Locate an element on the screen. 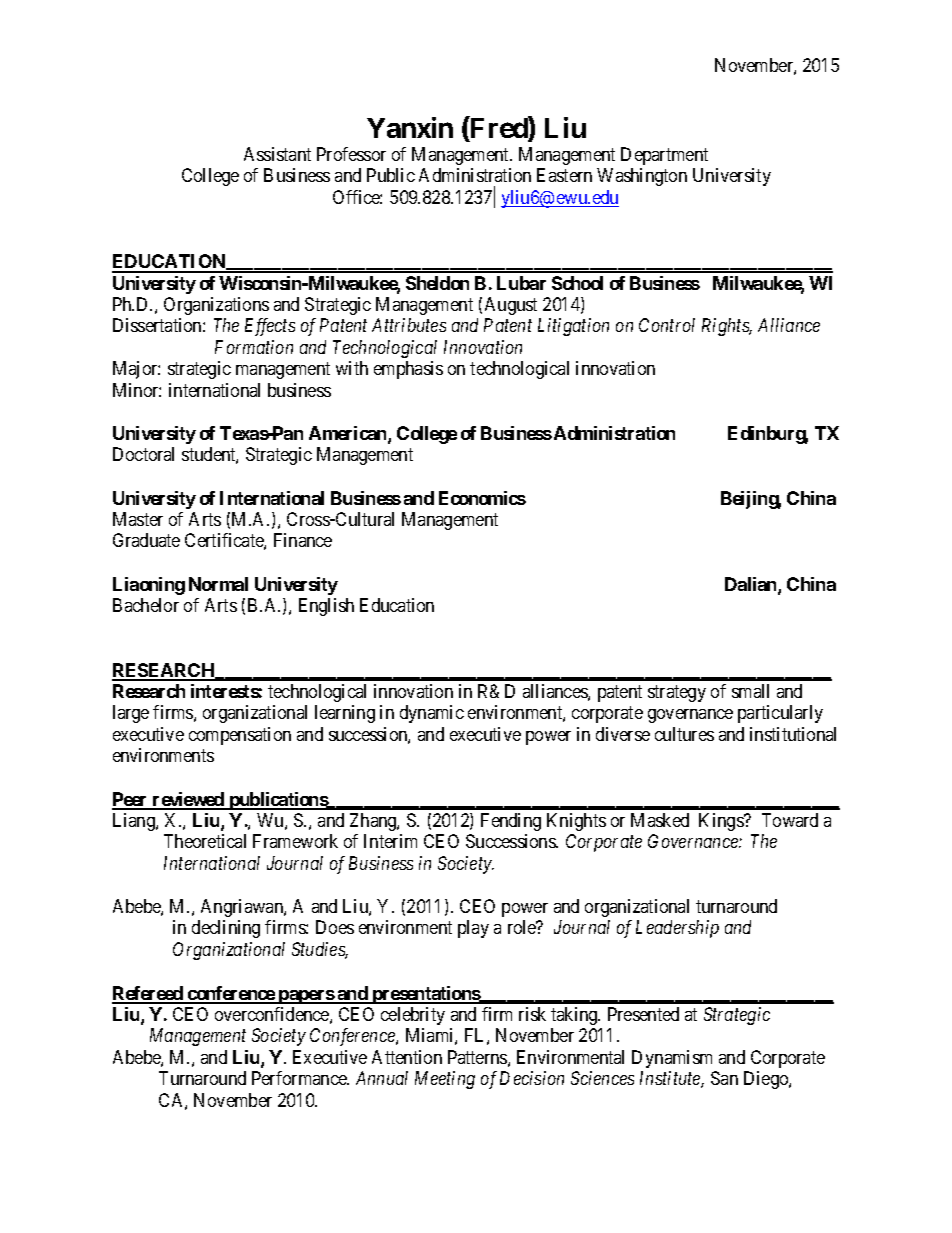 The width and height of the screenshot is (952, 1233). Eastern is located at coordinates (564, 175).
